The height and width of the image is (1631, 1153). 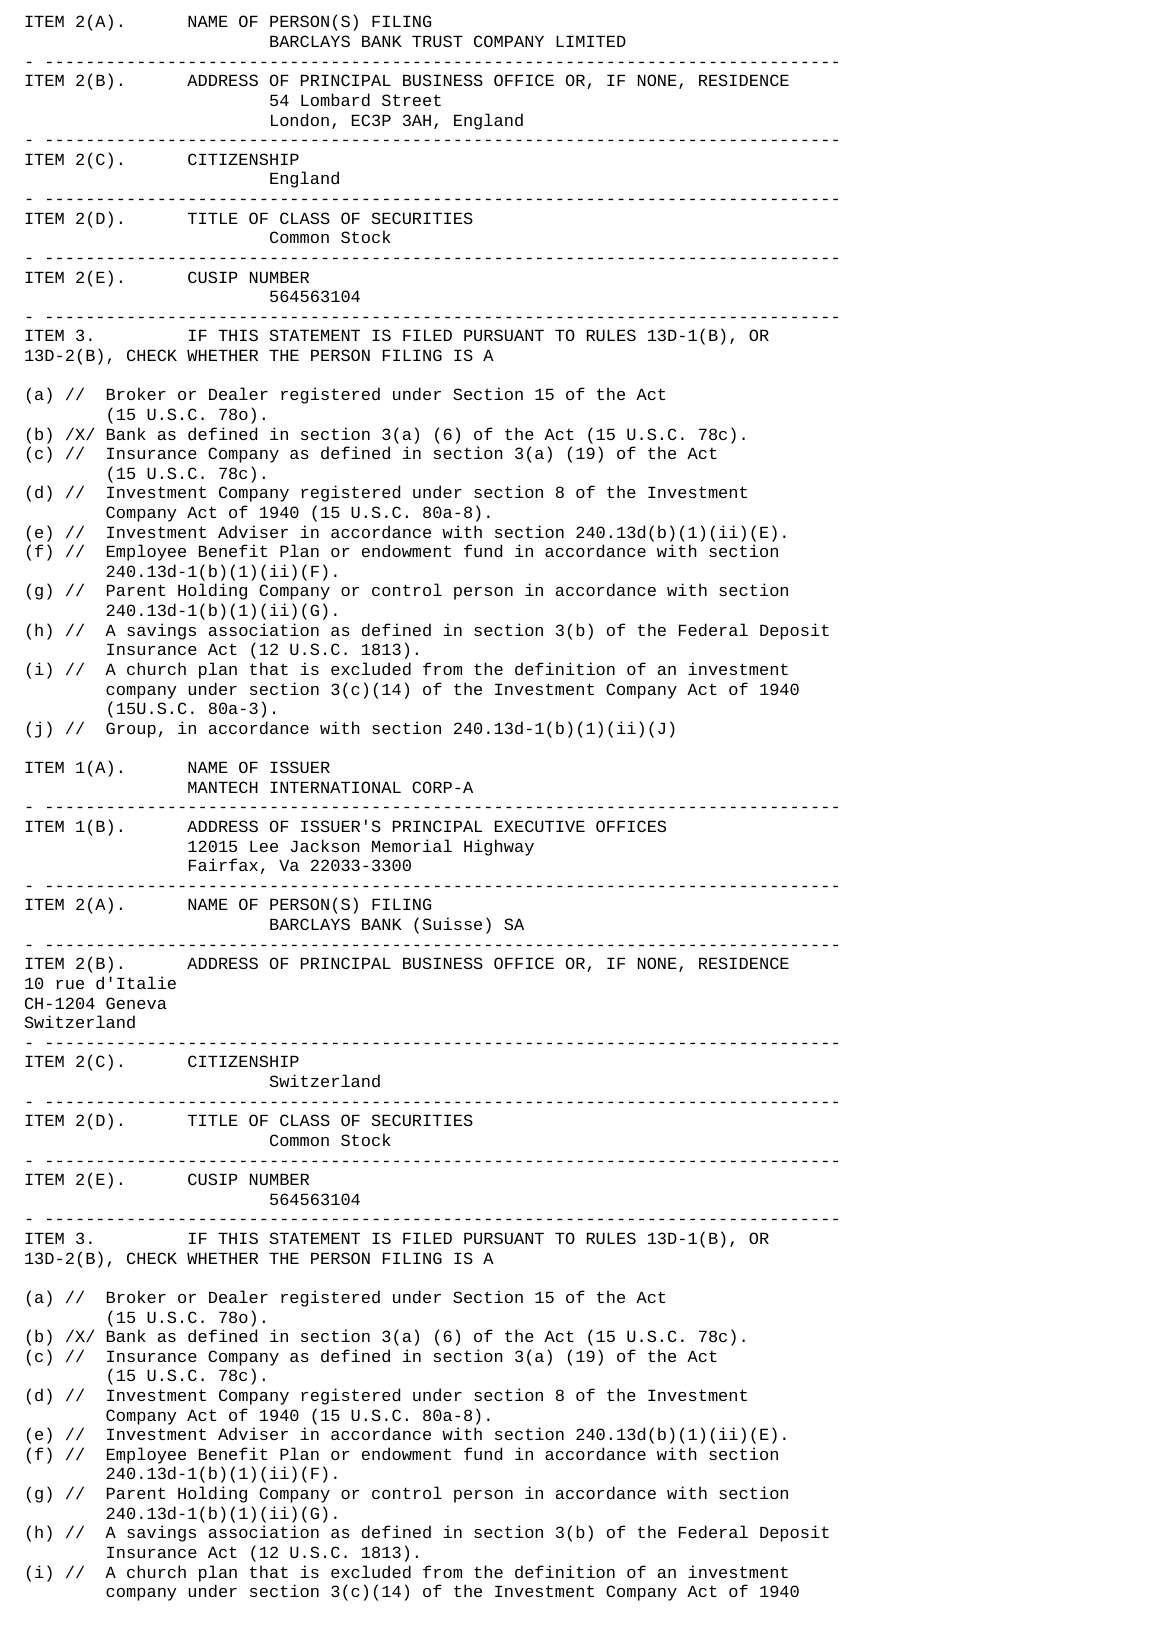 I want to click on Lombard, so click(x=335, y=99).
